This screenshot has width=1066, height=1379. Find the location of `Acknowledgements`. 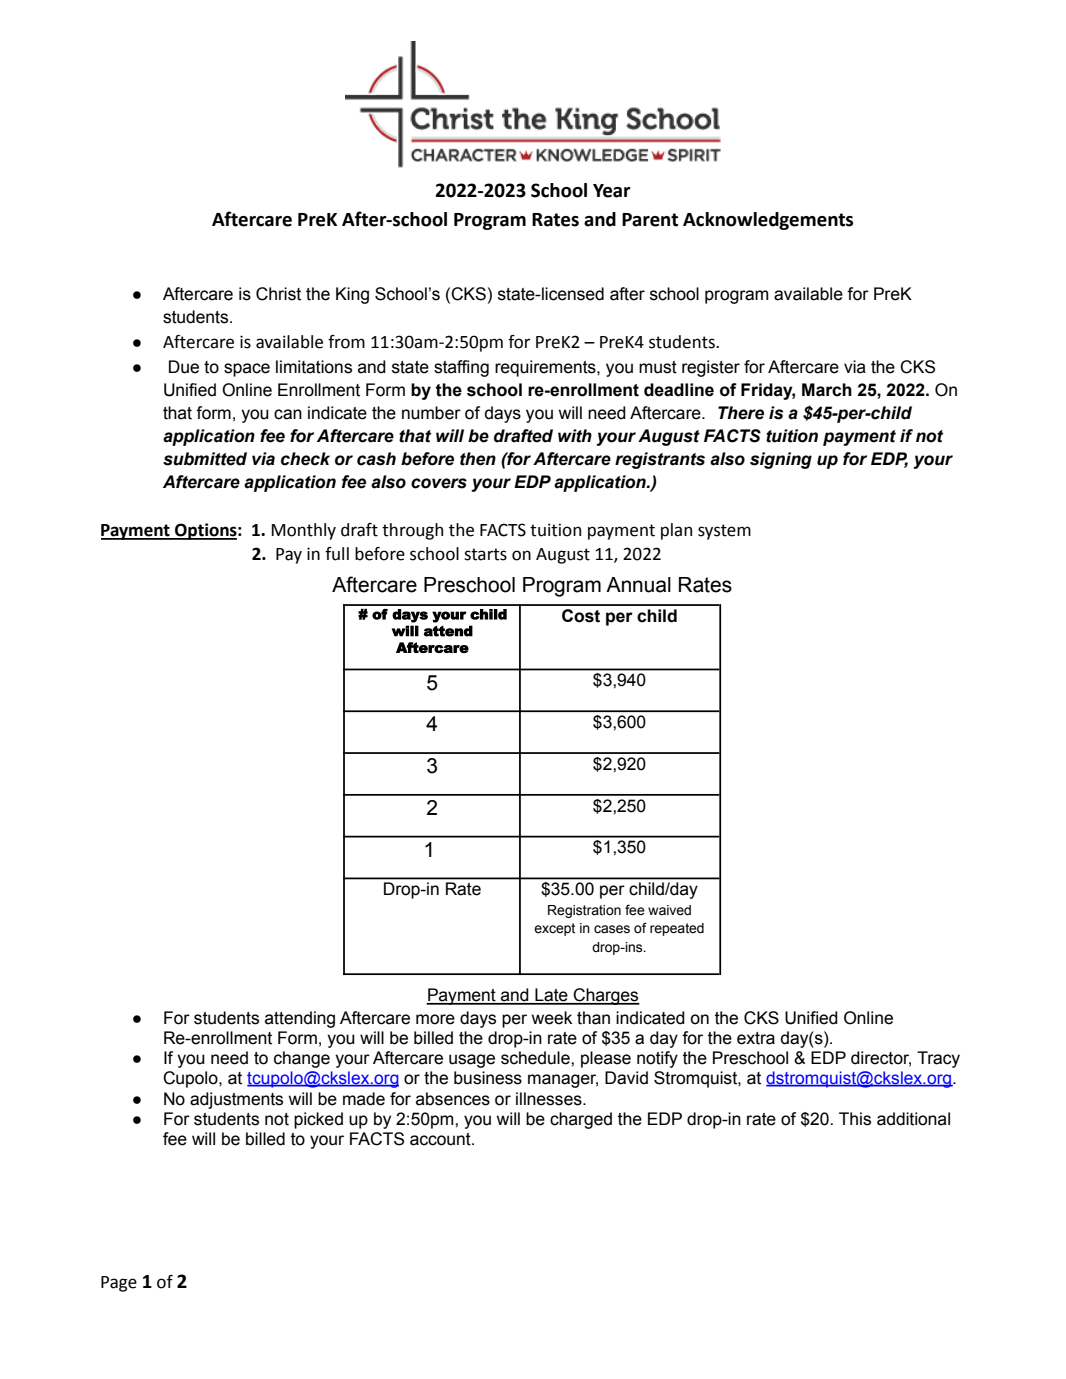

Acknowledgements is located at coordinates (768, 221).
